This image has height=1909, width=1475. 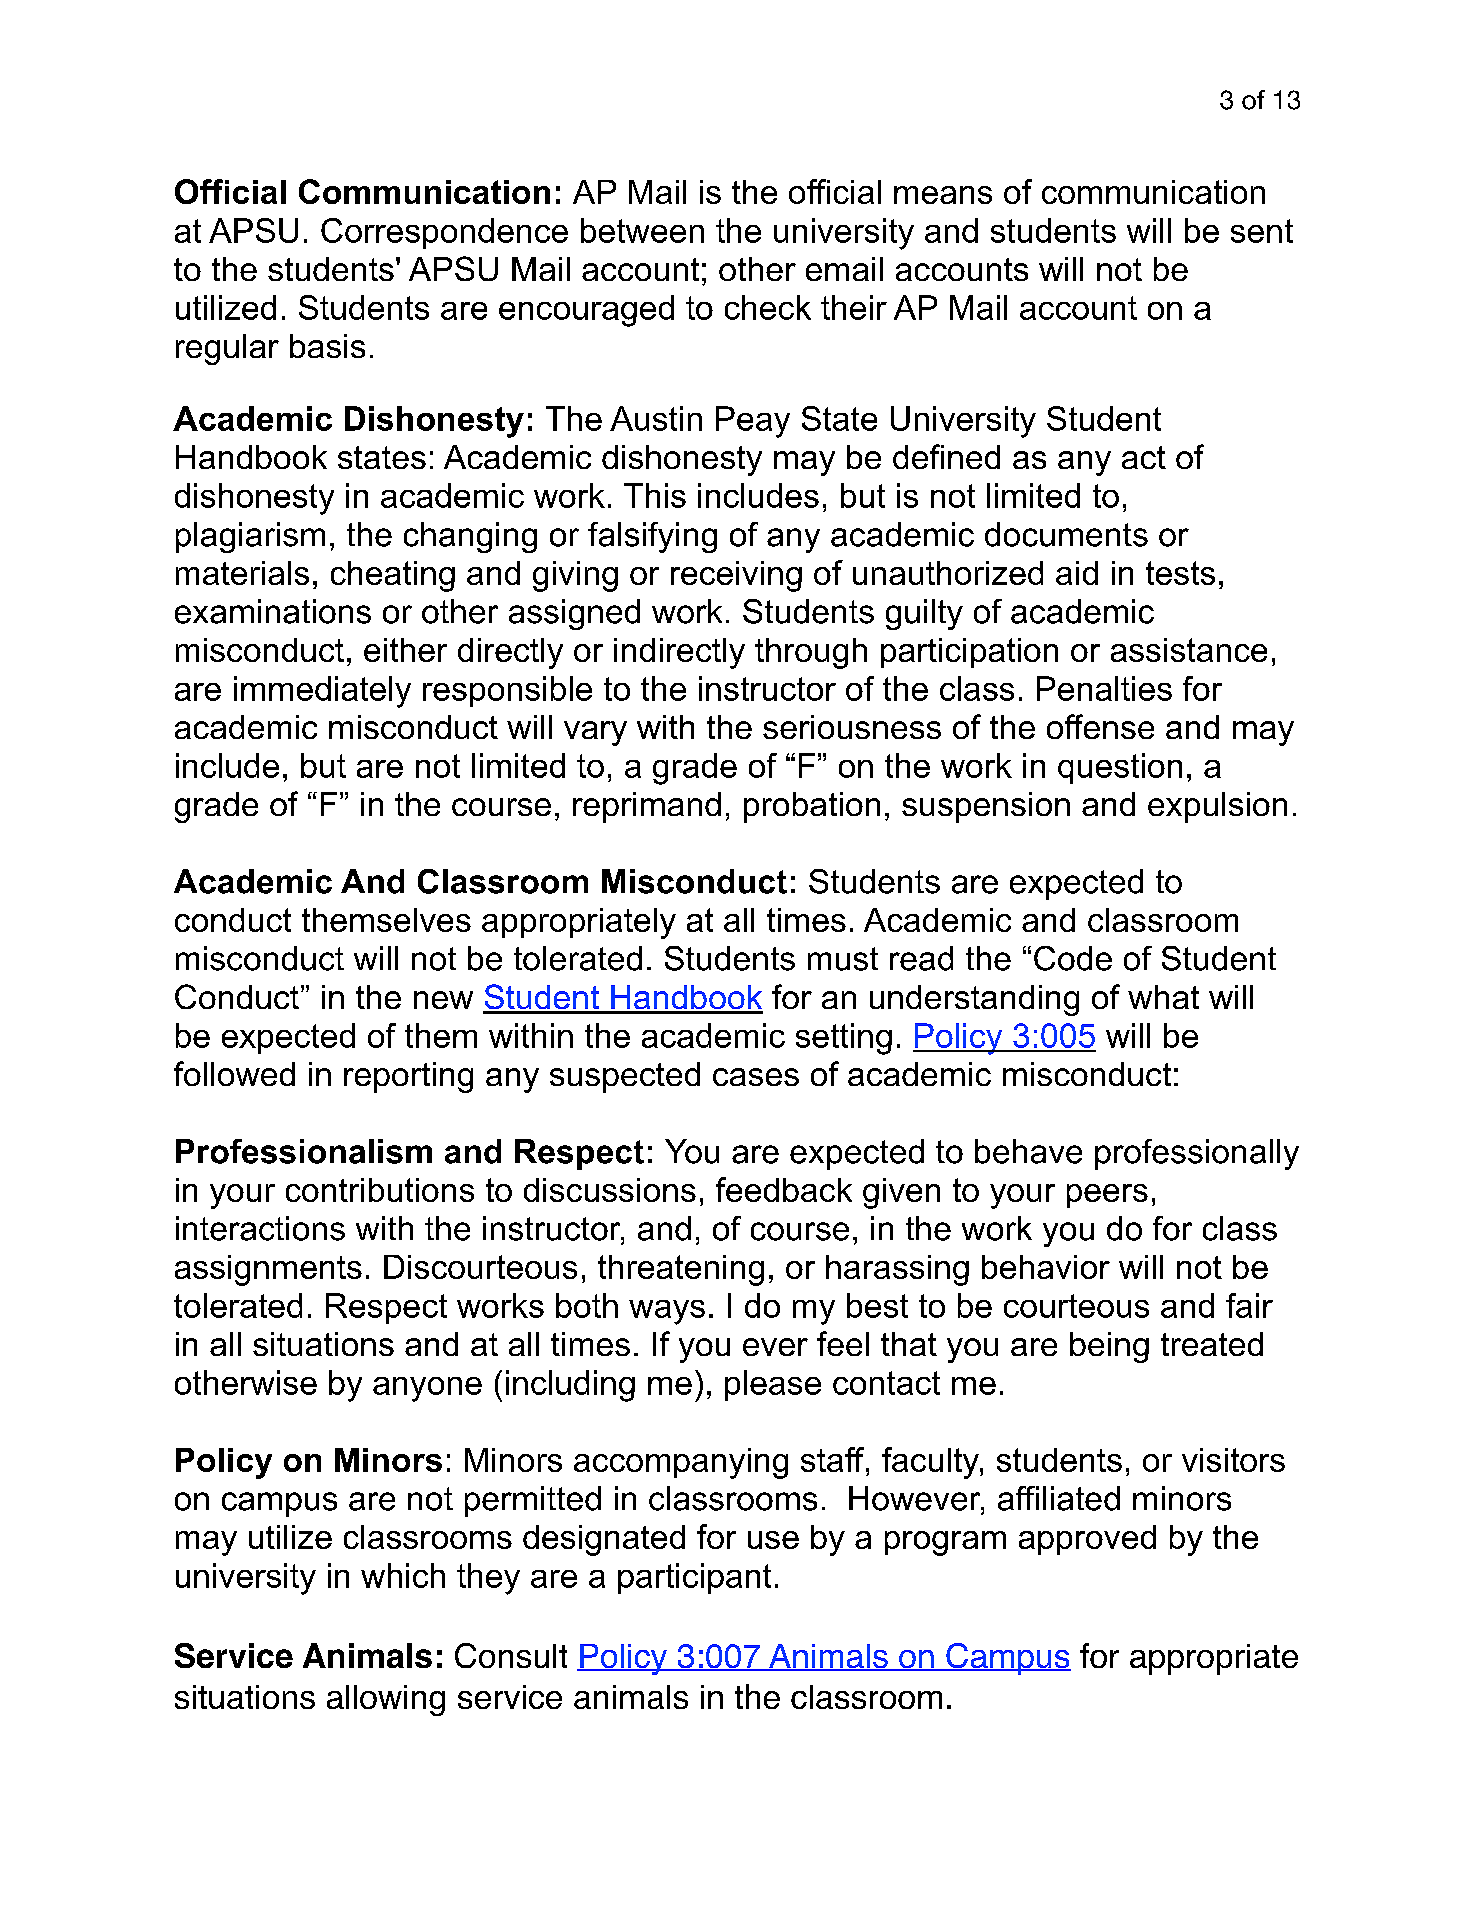 I want to click on sent, so click(x=1262, y=231).
